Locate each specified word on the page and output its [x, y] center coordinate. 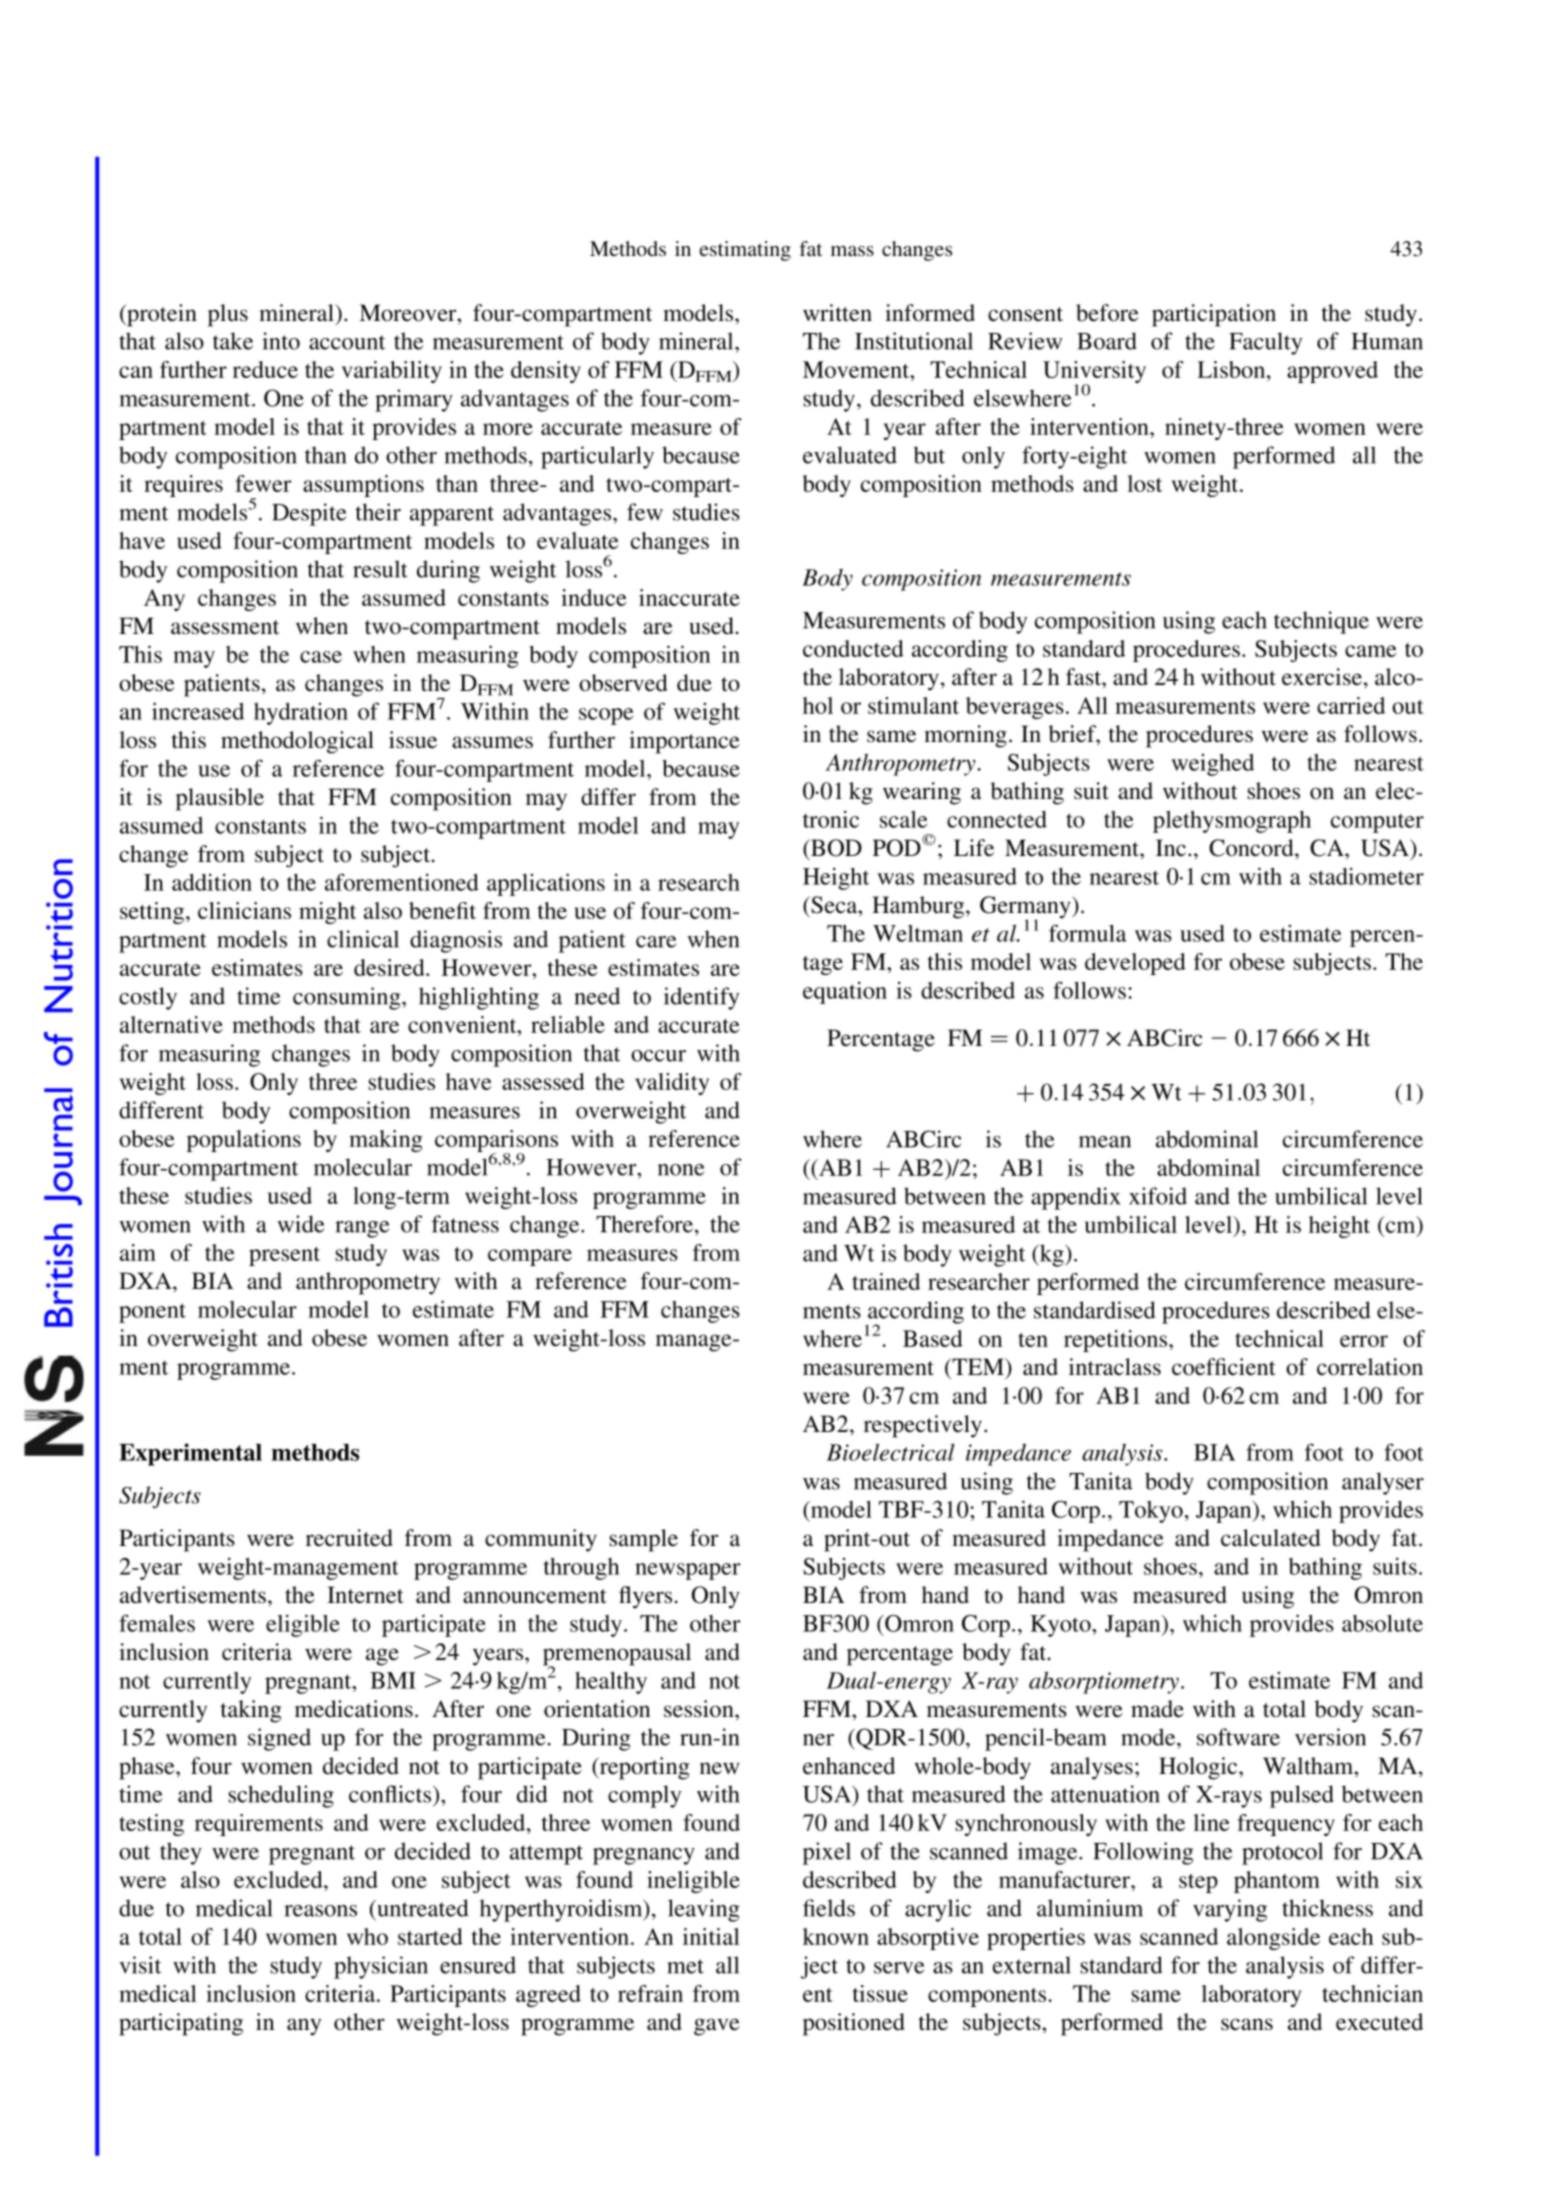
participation [1214, 315]
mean [1105, 1142]
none [681, 1170]
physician [381, 1967]
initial [711, 1936]
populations [244, 1141]
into [281, 341]
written [837, 313]
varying [1230, 1910]
